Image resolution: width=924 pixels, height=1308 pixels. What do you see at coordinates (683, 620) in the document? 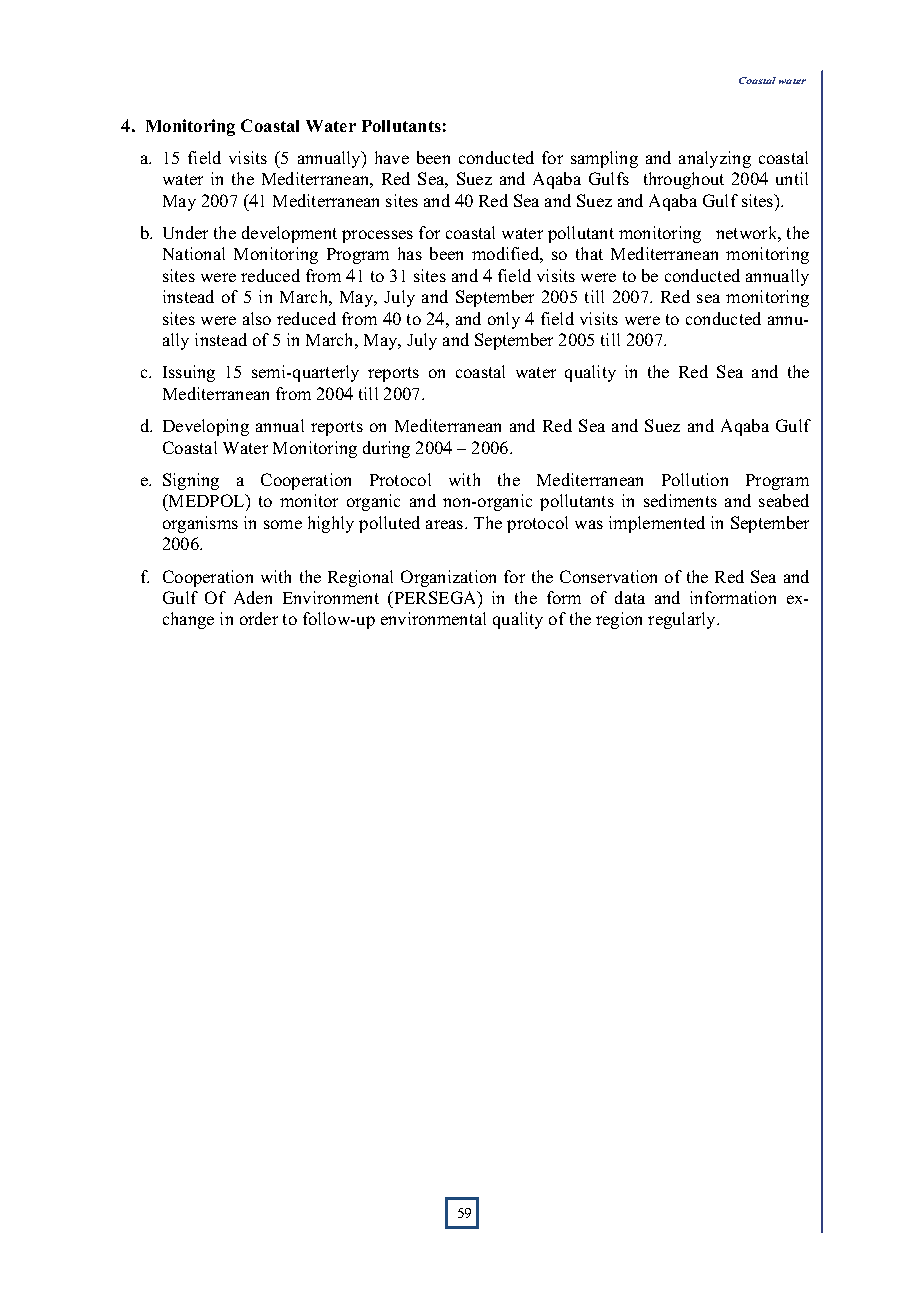
I see `regularly` at bounding box center [683, 620].
